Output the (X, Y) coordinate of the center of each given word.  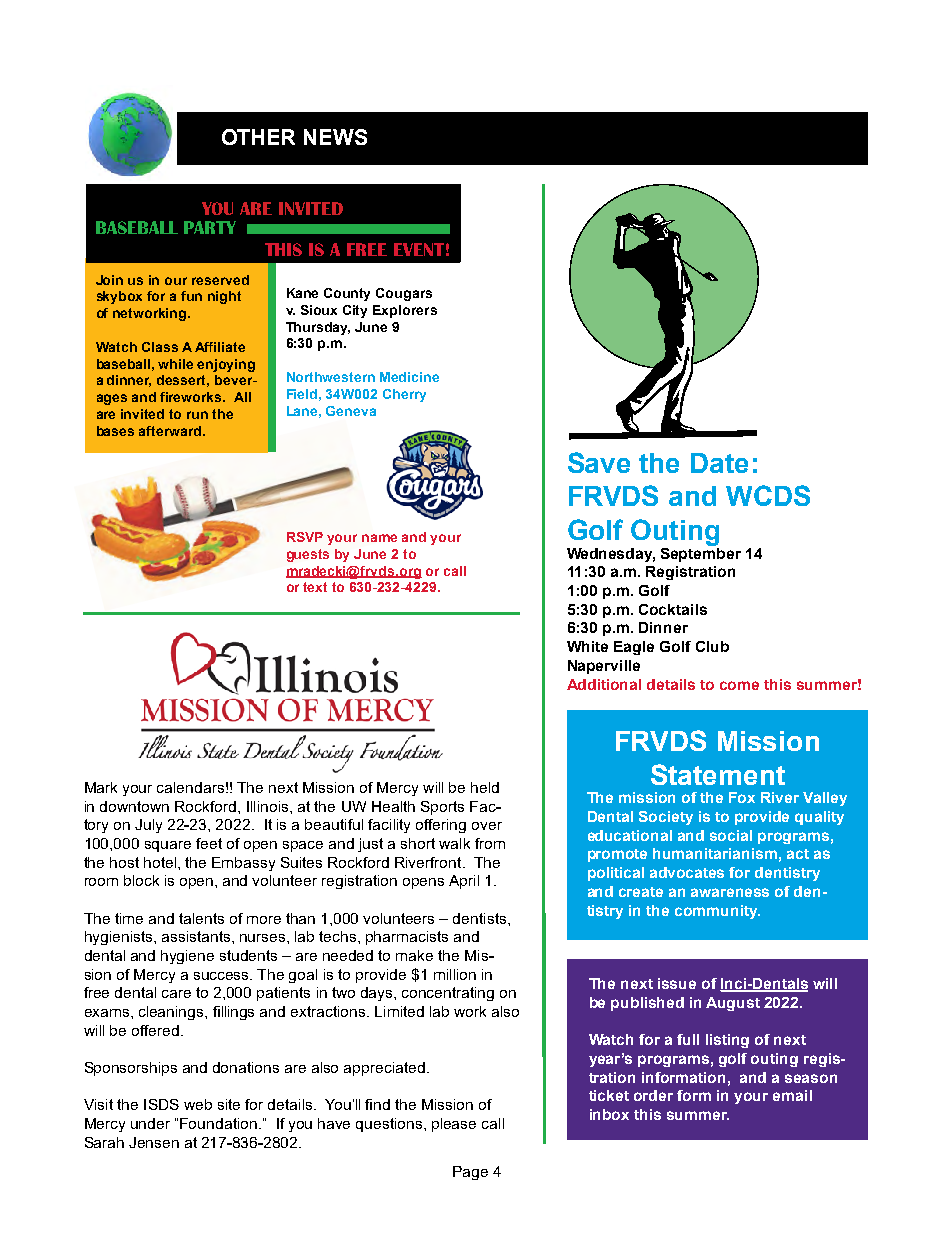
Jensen (154, 1142)
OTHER (258, 137)
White (587, 646)
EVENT (419, 249)
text (315, 587)
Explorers (405, 311)
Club (712, 646)
